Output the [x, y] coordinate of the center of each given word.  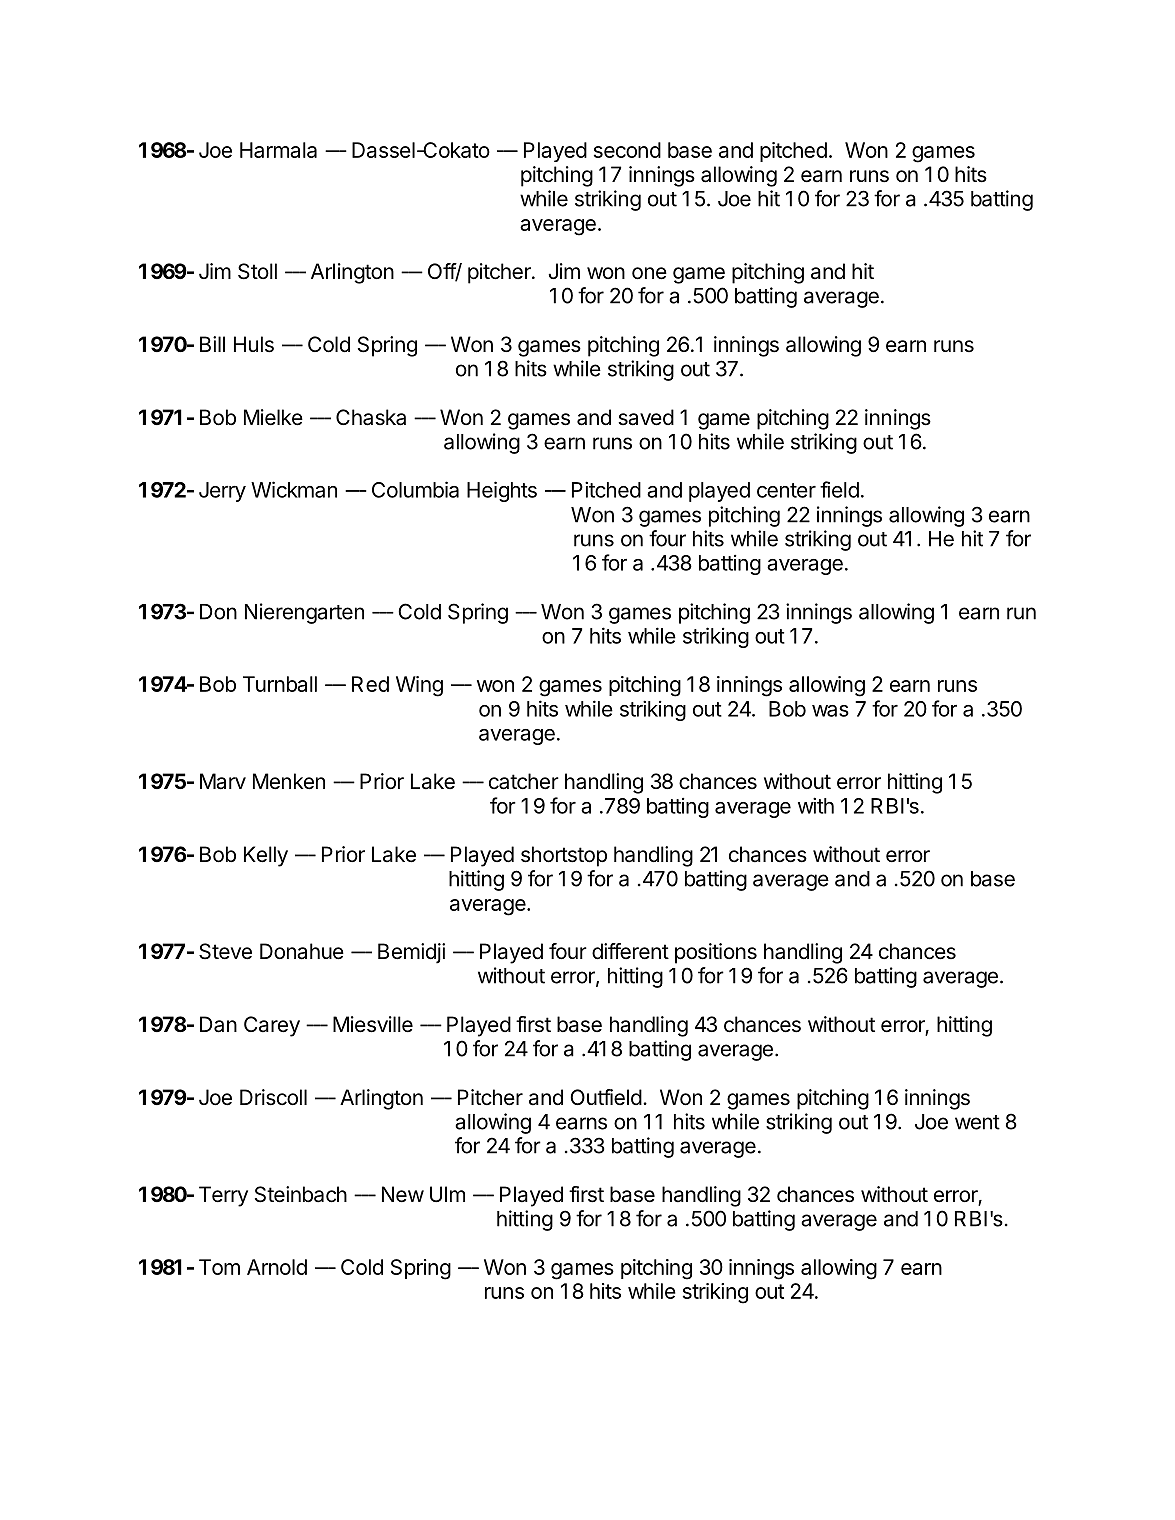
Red [370, 684]
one [649, 273]
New [403, 1194]
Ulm [447, 1194]
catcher [524, 781]
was [830, 711]
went [977, 1122]
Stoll [257, 271]
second [627, 150]
